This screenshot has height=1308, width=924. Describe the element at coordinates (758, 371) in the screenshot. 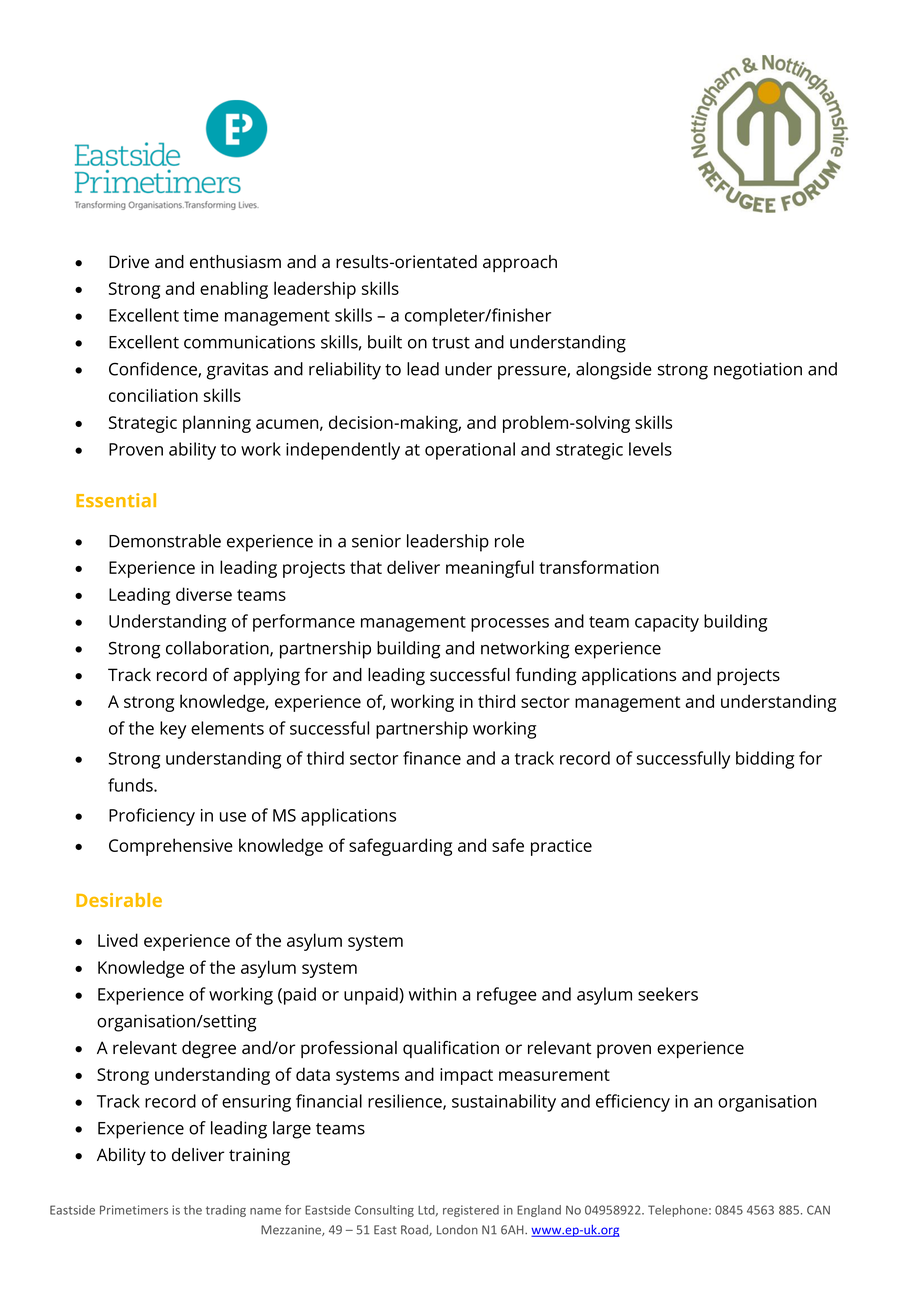

I see `negotiation` at that location.
